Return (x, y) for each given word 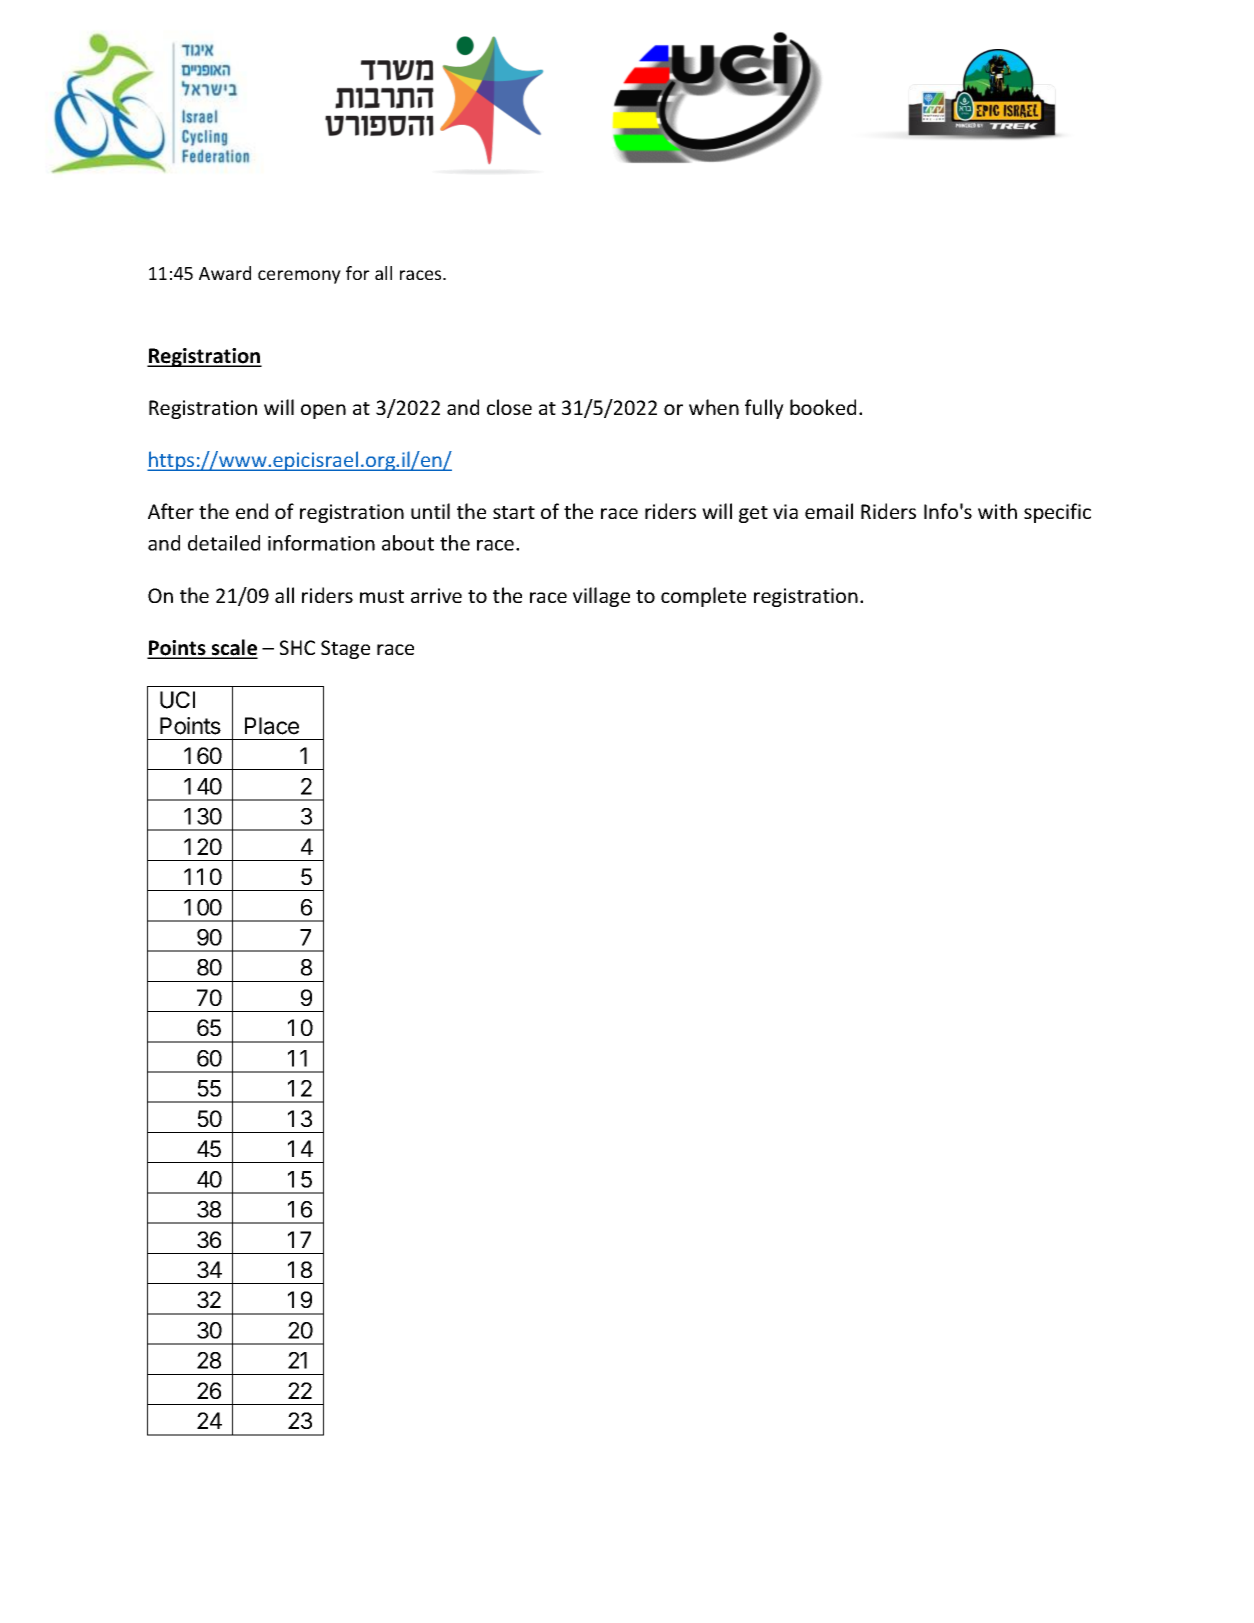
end (252, 511)
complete (703, 597)
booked (823, 407)
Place (272, 726)
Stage (345, 649)
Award (225, 273)
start (514, 512)
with (997, 511)
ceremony (299, 277)
